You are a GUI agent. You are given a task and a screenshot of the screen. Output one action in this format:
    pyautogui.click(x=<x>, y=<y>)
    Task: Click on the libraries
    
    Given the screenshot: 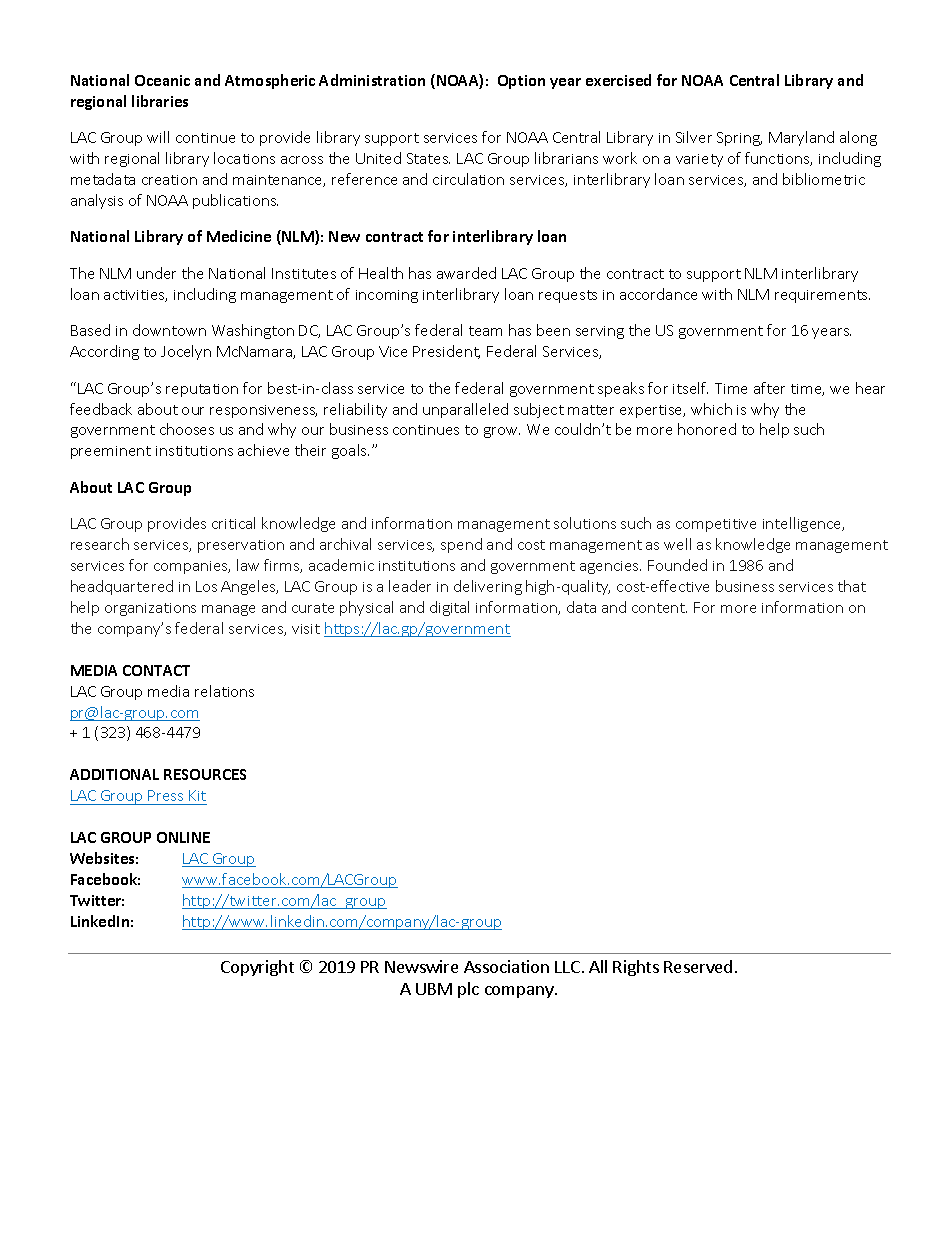 What is the action you would take?
    pyautogui.click(x=160, y=101)
